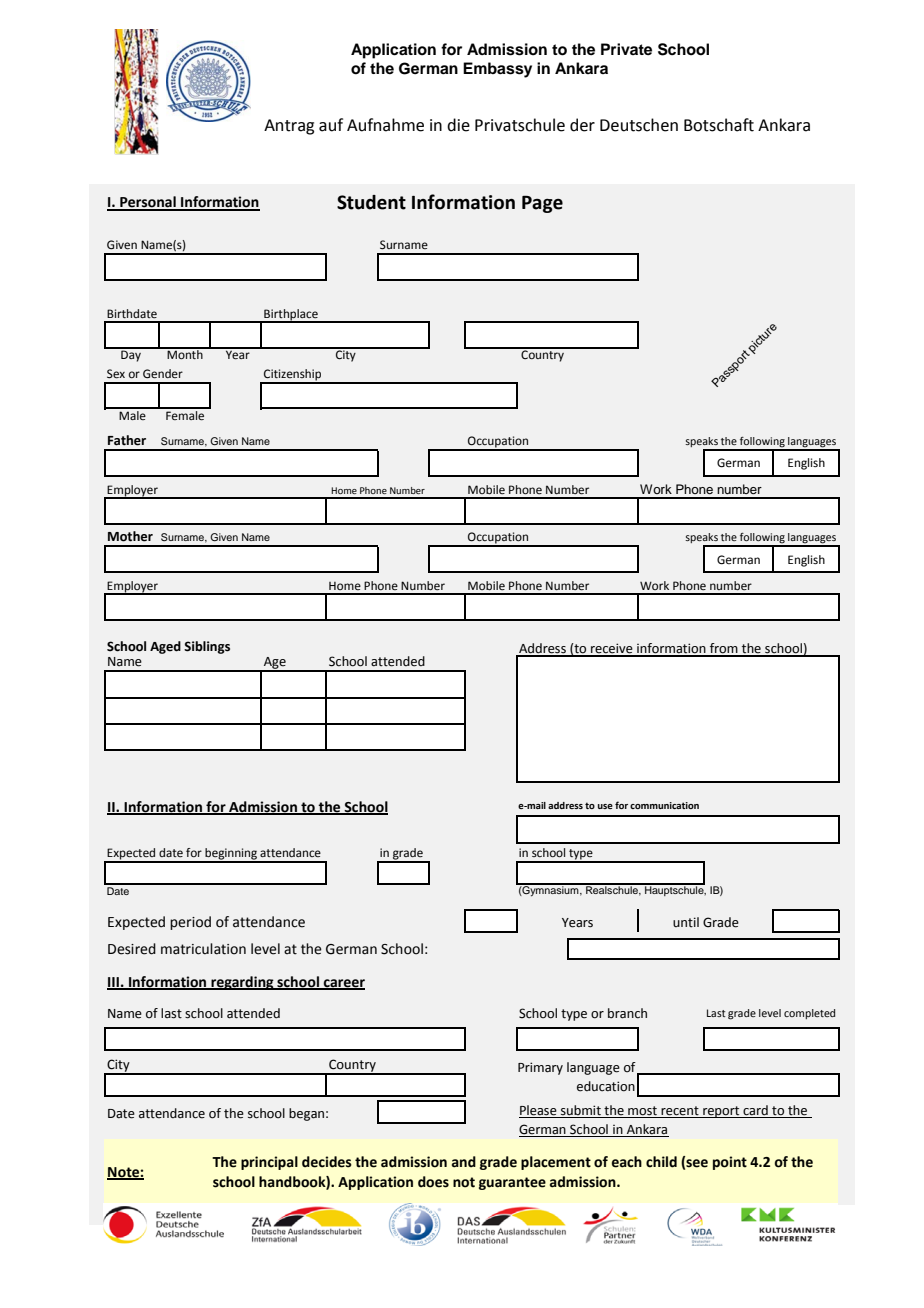 The image size is (924, 1308). I want to click on from, so click(724, 649).
